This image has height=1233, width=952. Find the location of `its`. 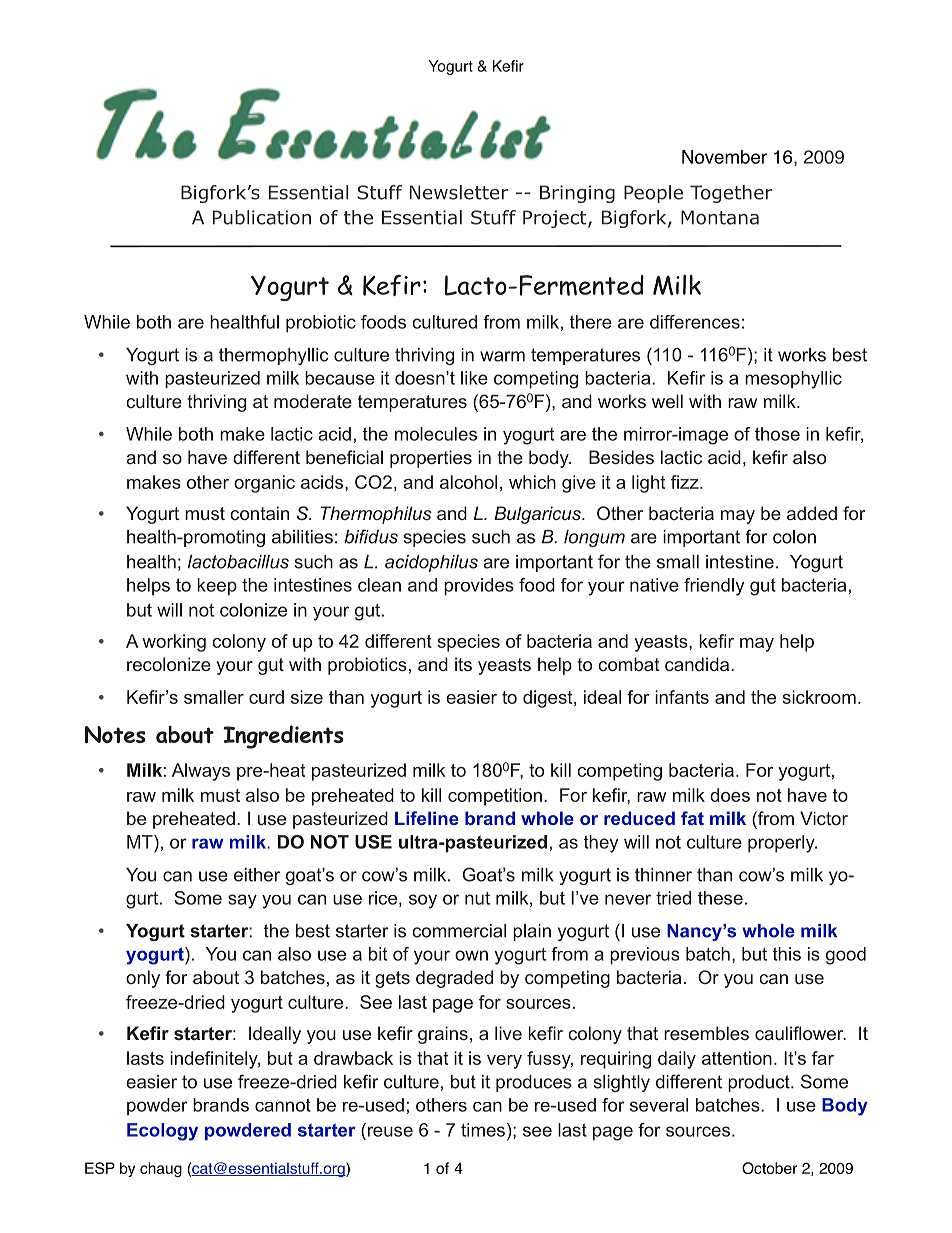

its is located at coordinates (463, 664).
